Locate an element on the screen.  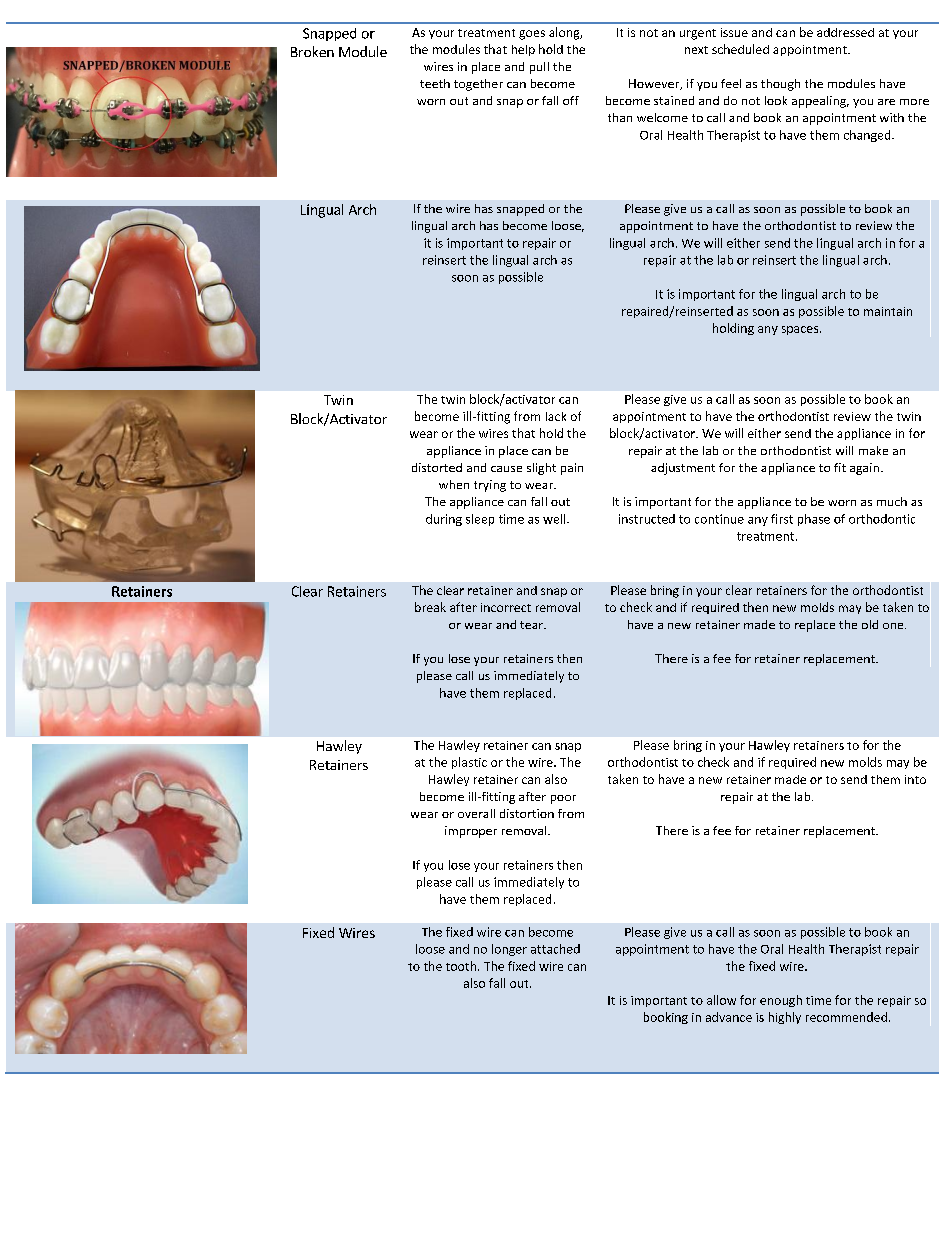
tooth is located at coordinates (462, 966).
